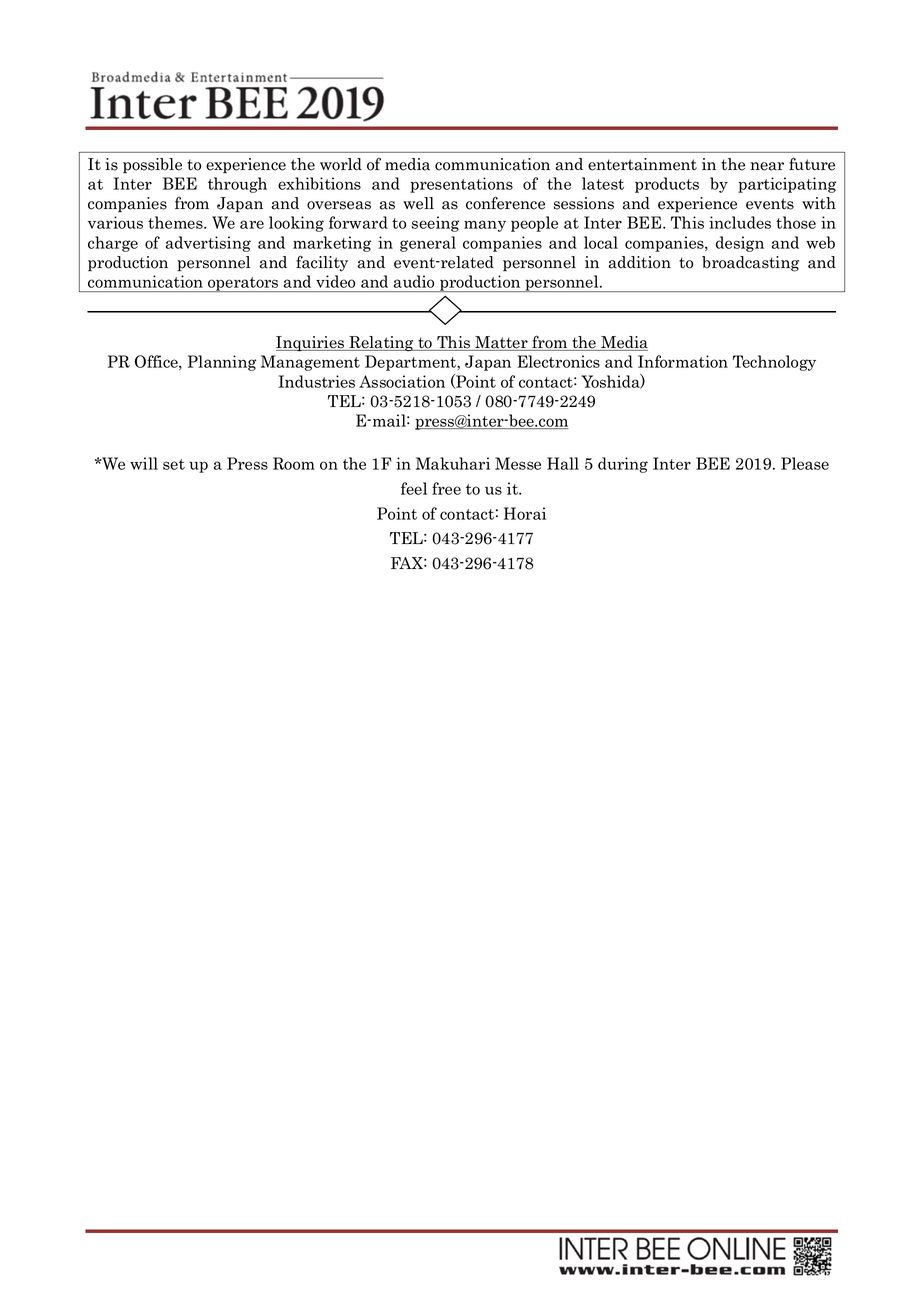 Image resolution: width=924 pixels, height=1308 pixels. I want to click on Please, so click(805, 463).
